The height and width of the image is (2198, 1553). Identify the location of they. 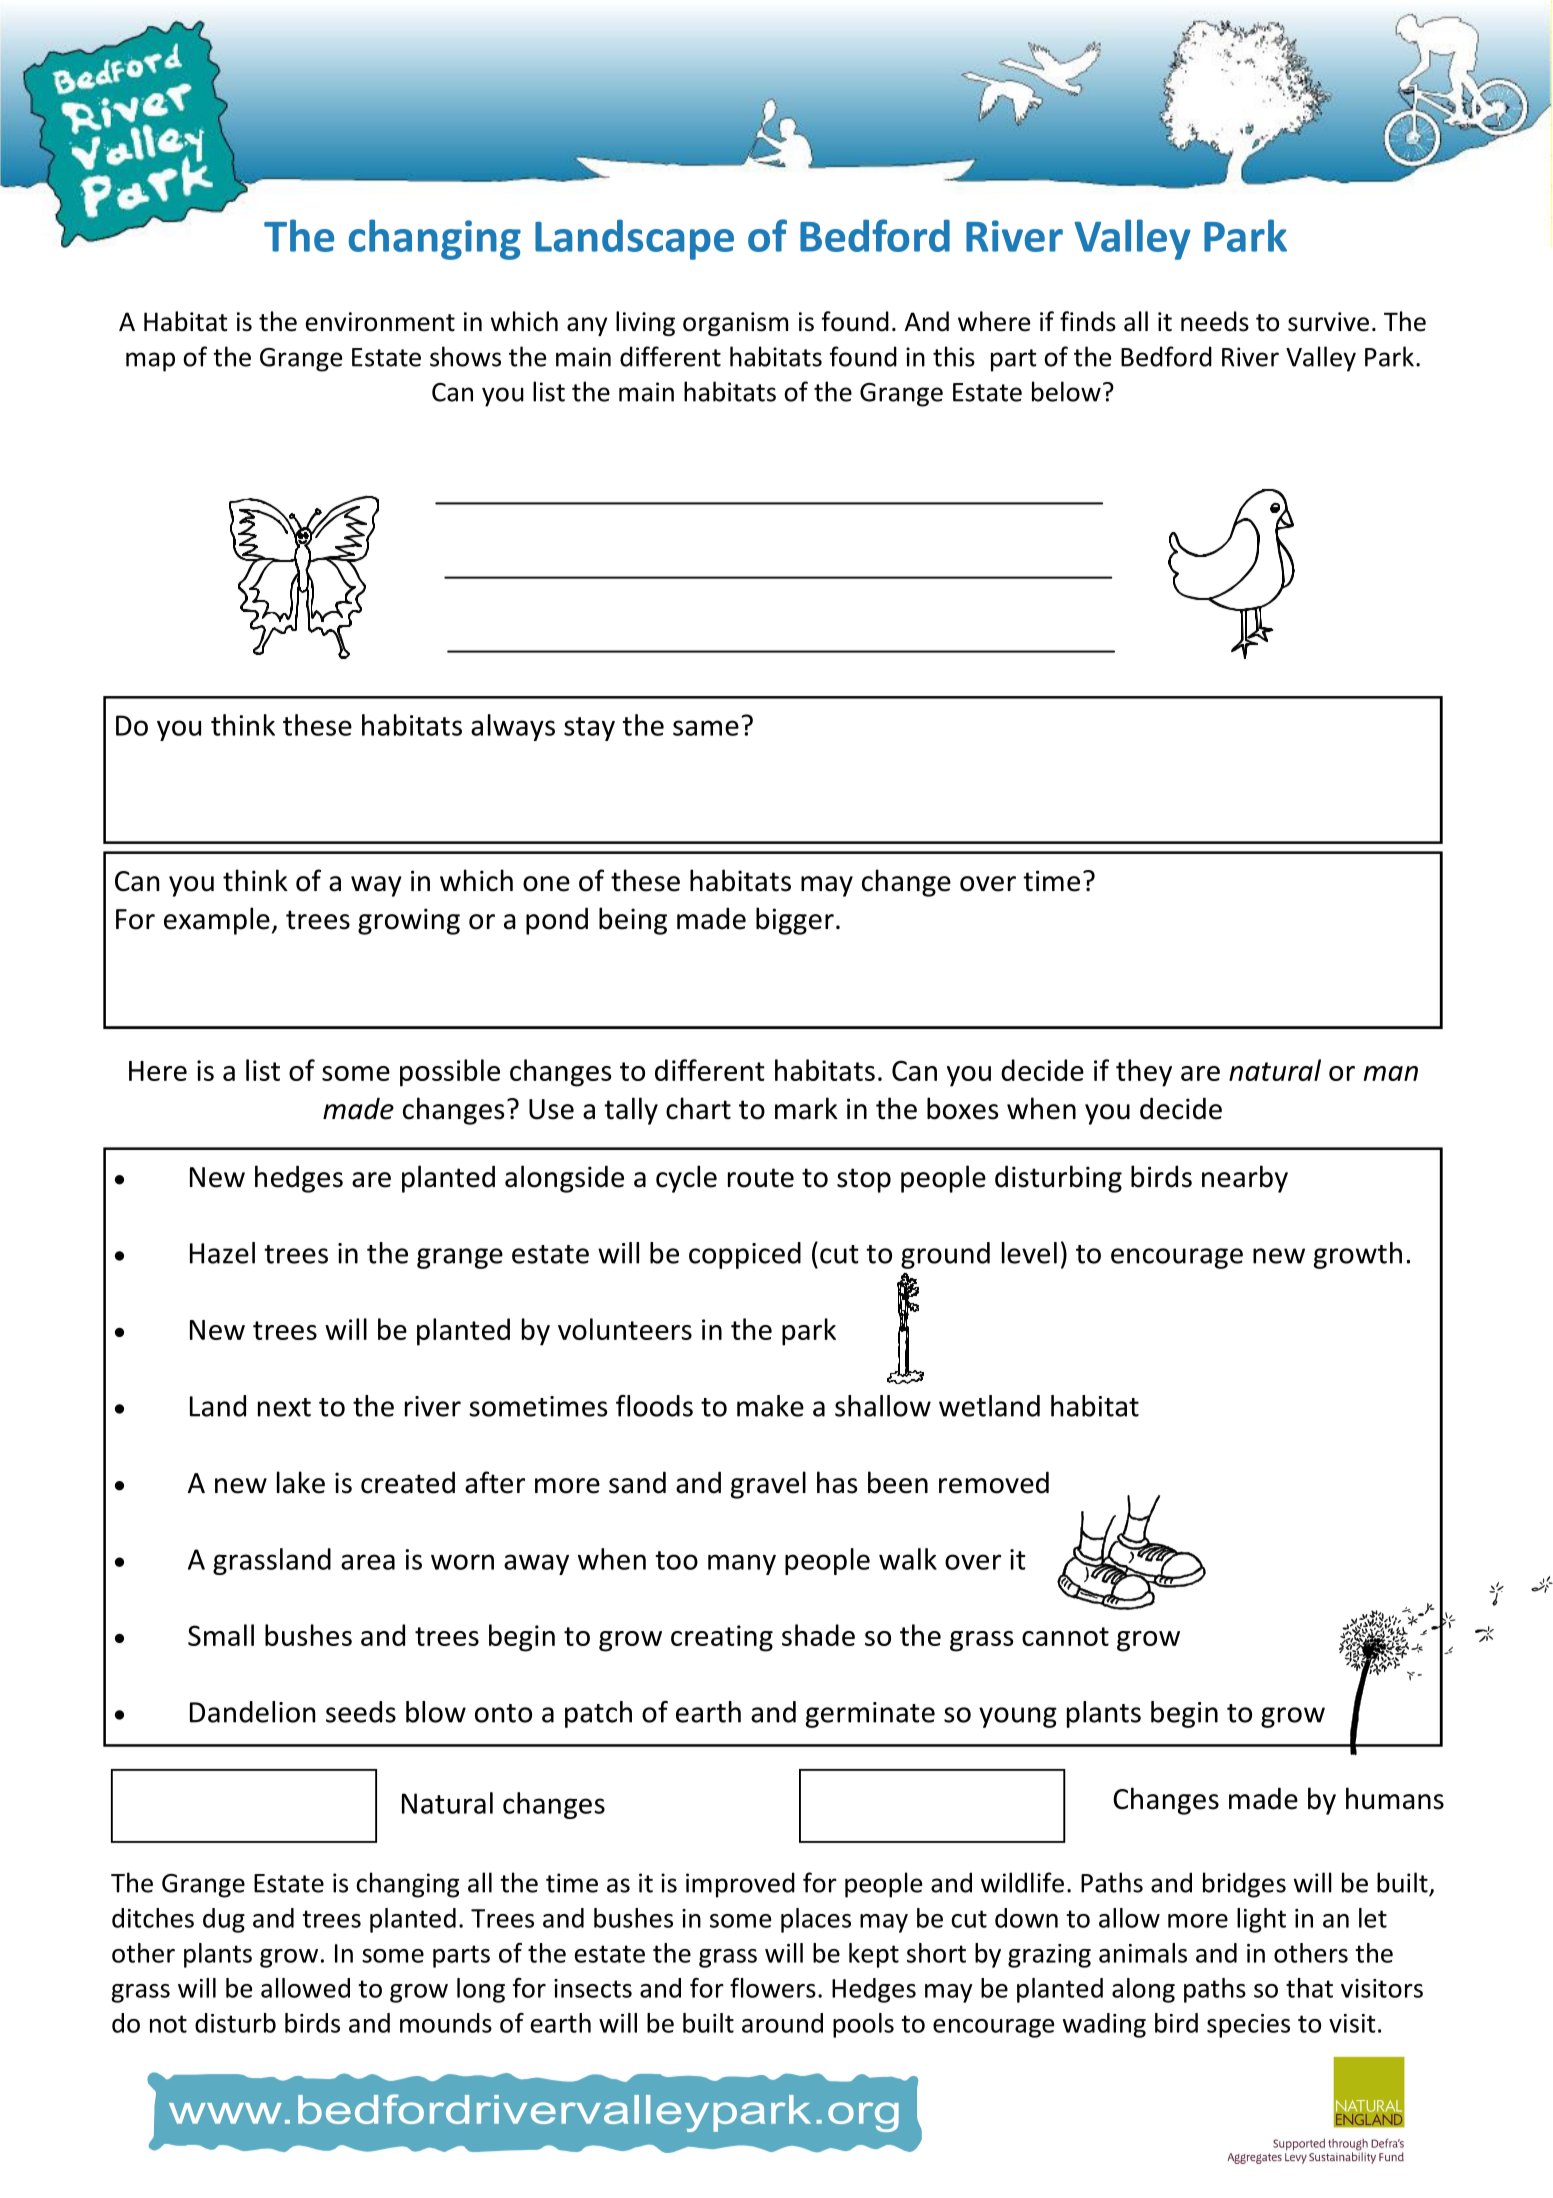
(1144, 1073).
